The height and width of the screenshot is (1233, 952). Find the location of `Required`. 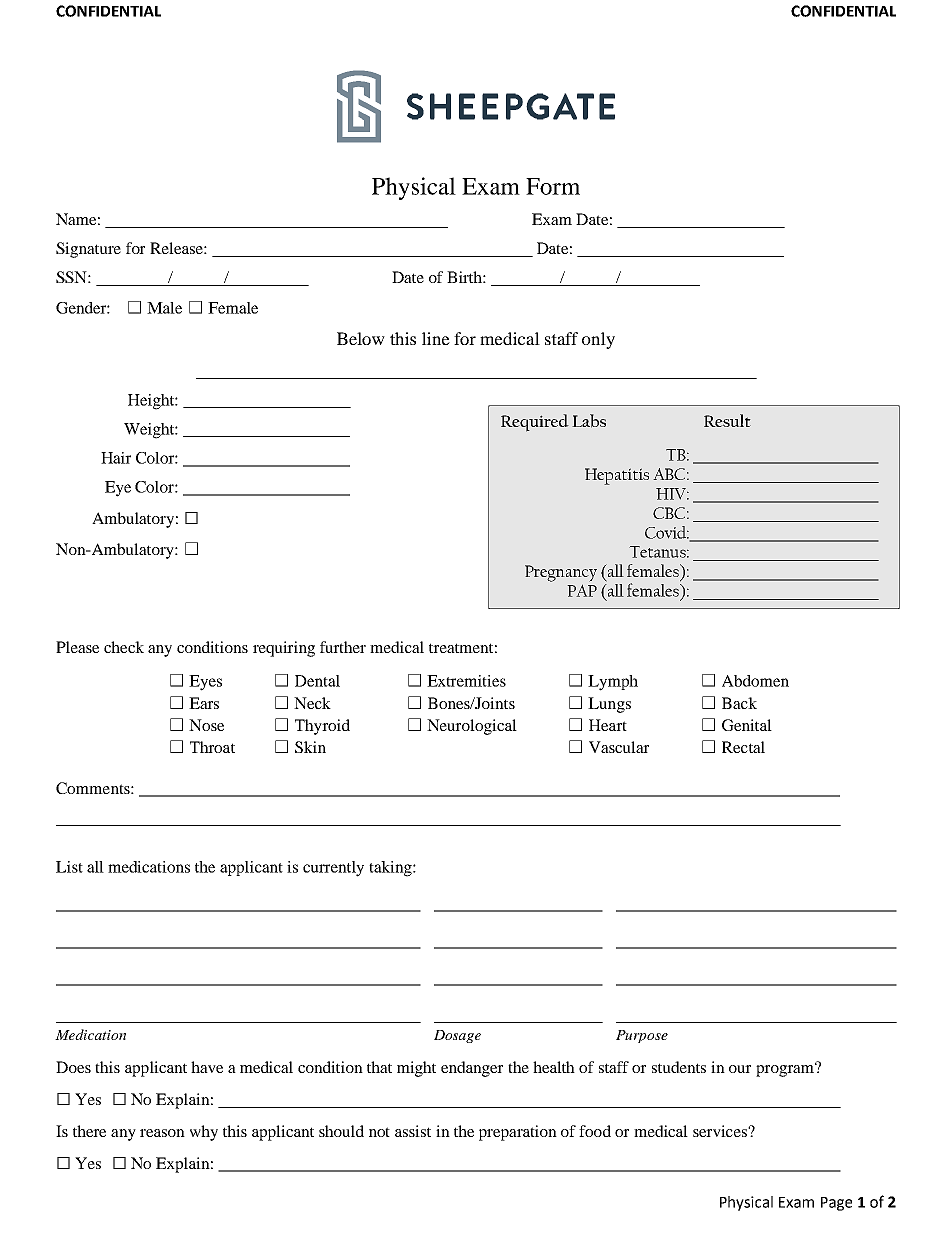

Required is located at coordinates (535, 423).
